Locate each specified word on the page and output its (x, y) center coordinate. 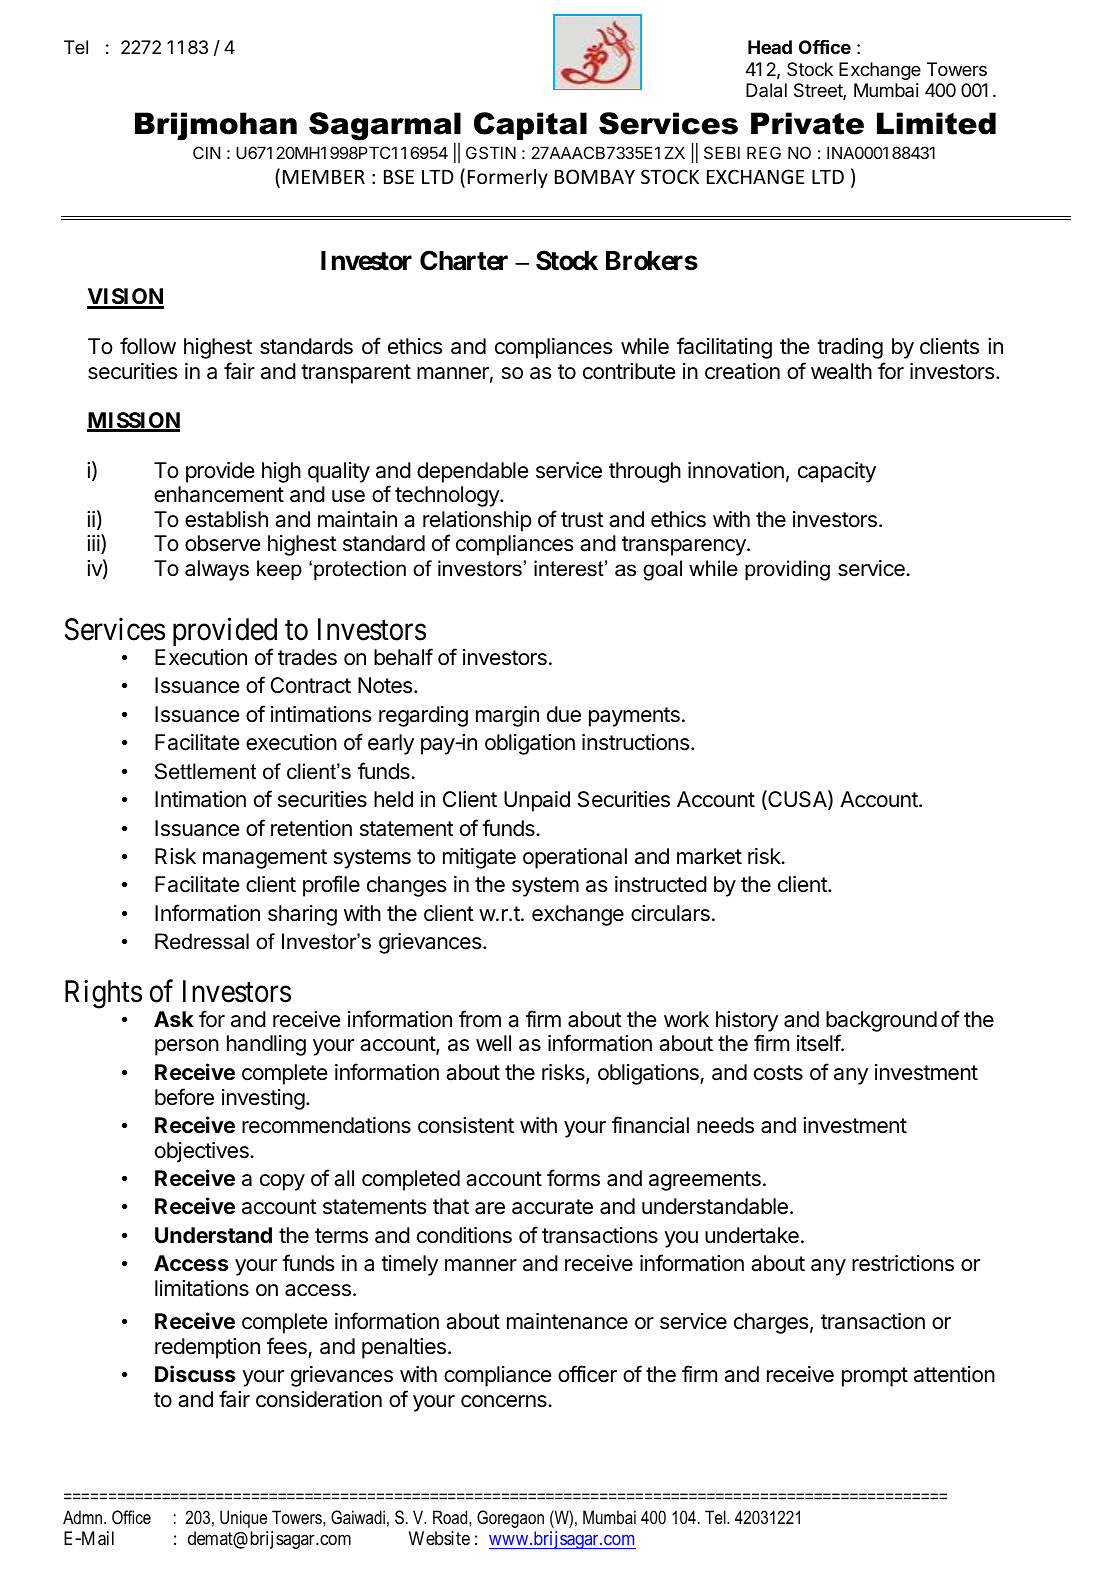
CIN (206, 152)
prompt (875, 1377)
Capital (530, 126)
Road (451, 1517)
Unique (243, 1519)
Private (807, 123)
